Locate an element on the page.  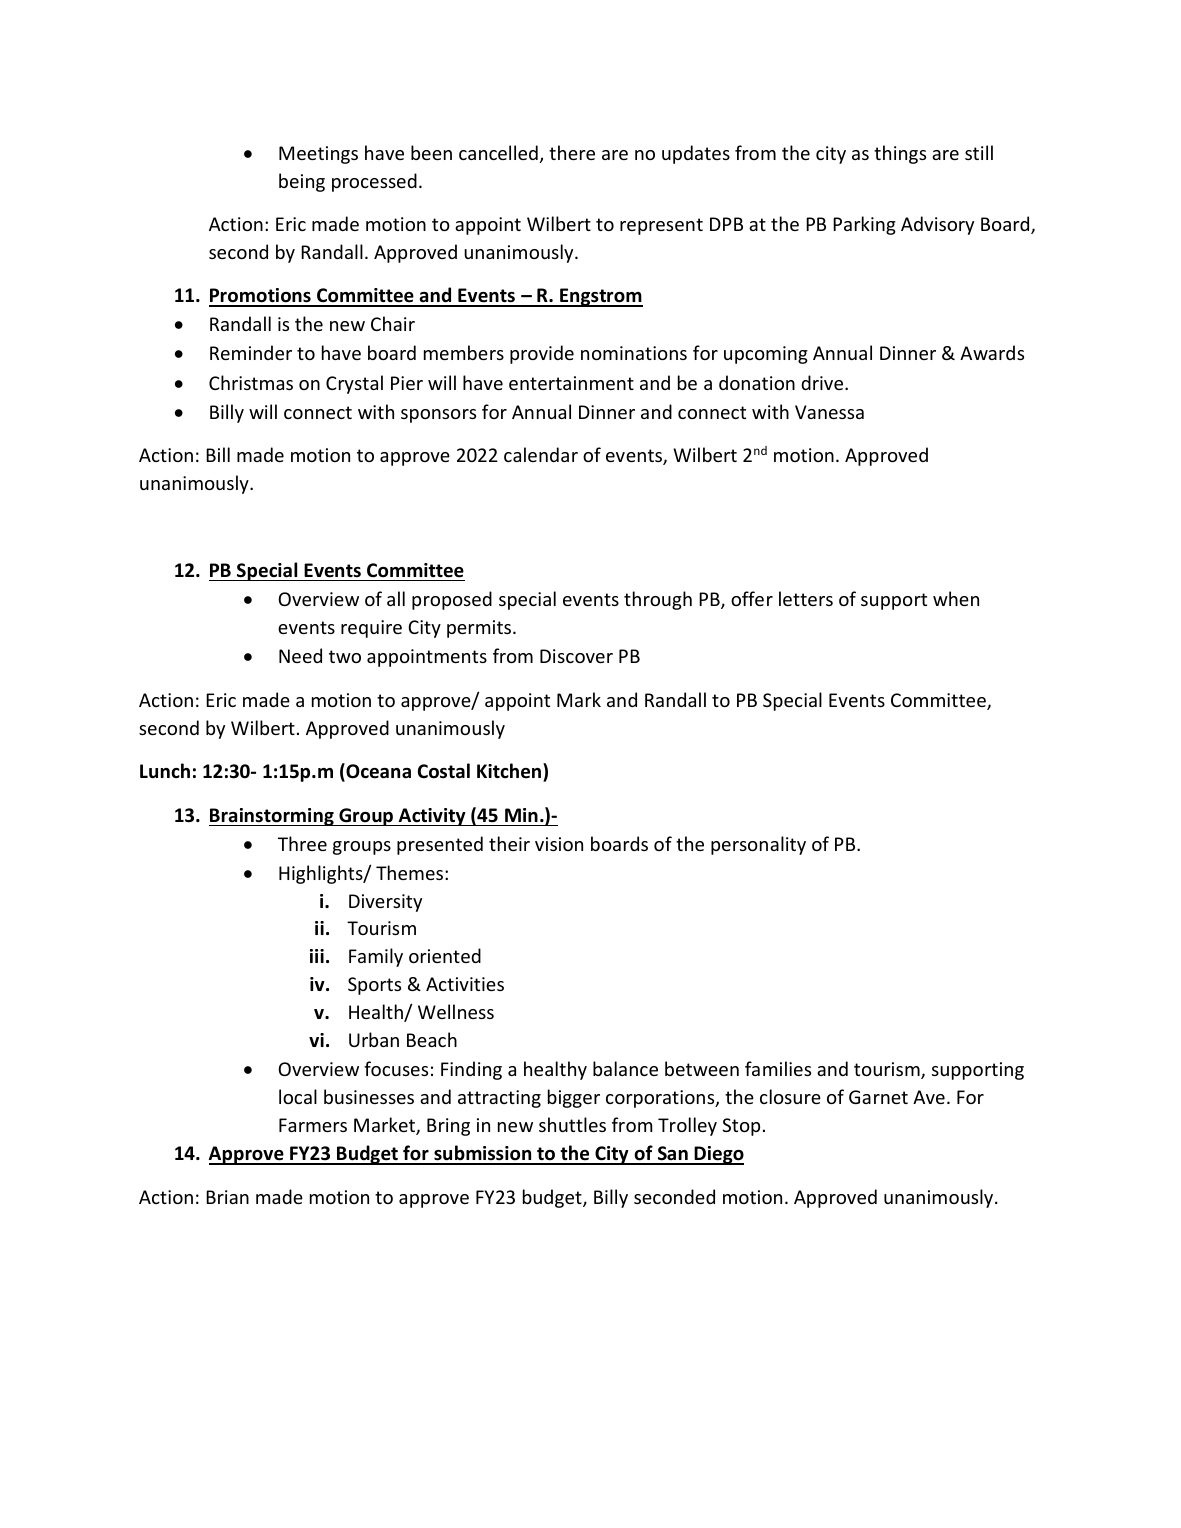
Discover is located at coordinates (576, 656).
